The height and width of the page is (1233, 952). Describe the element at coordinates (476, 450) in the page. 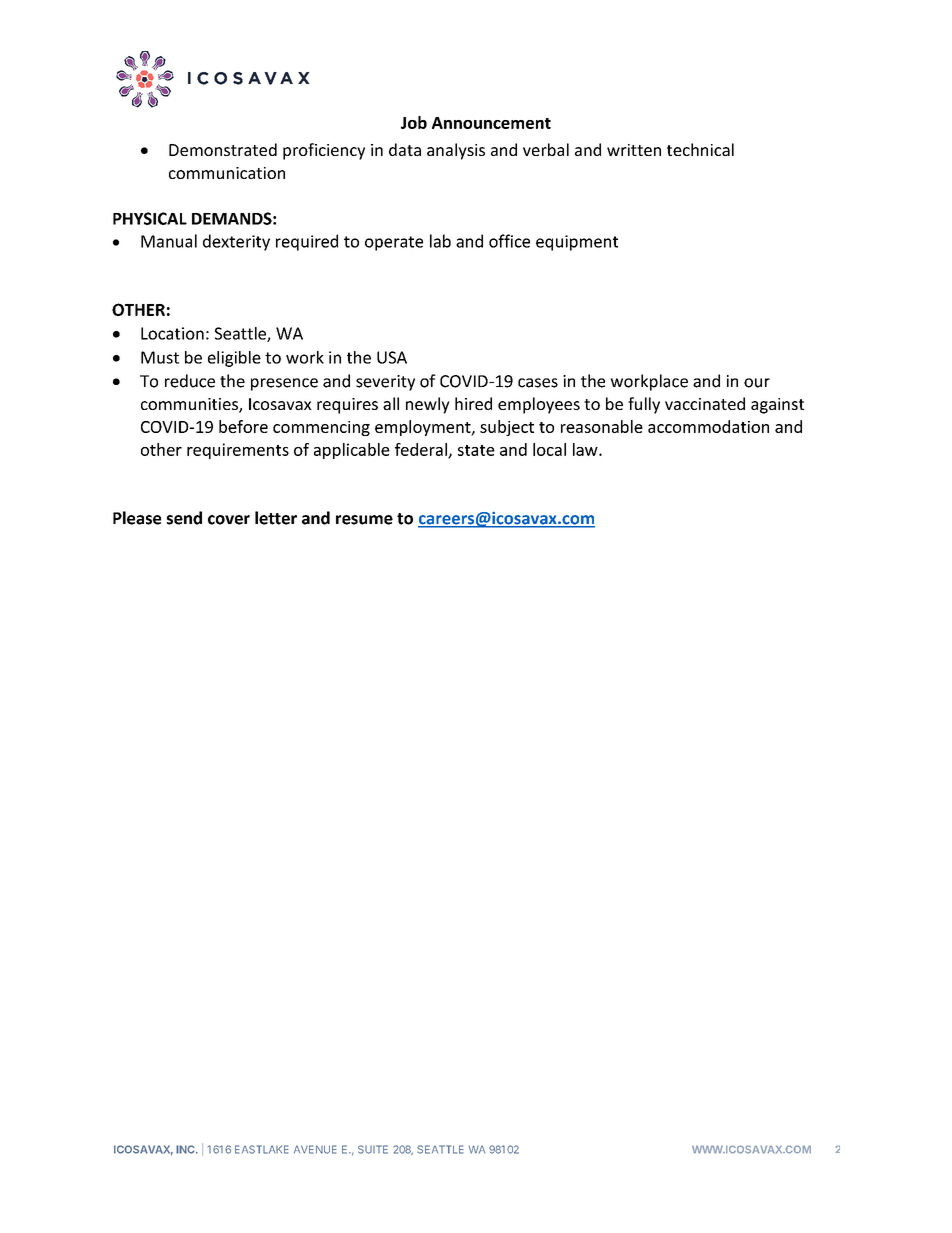

I see `state` at that location.
